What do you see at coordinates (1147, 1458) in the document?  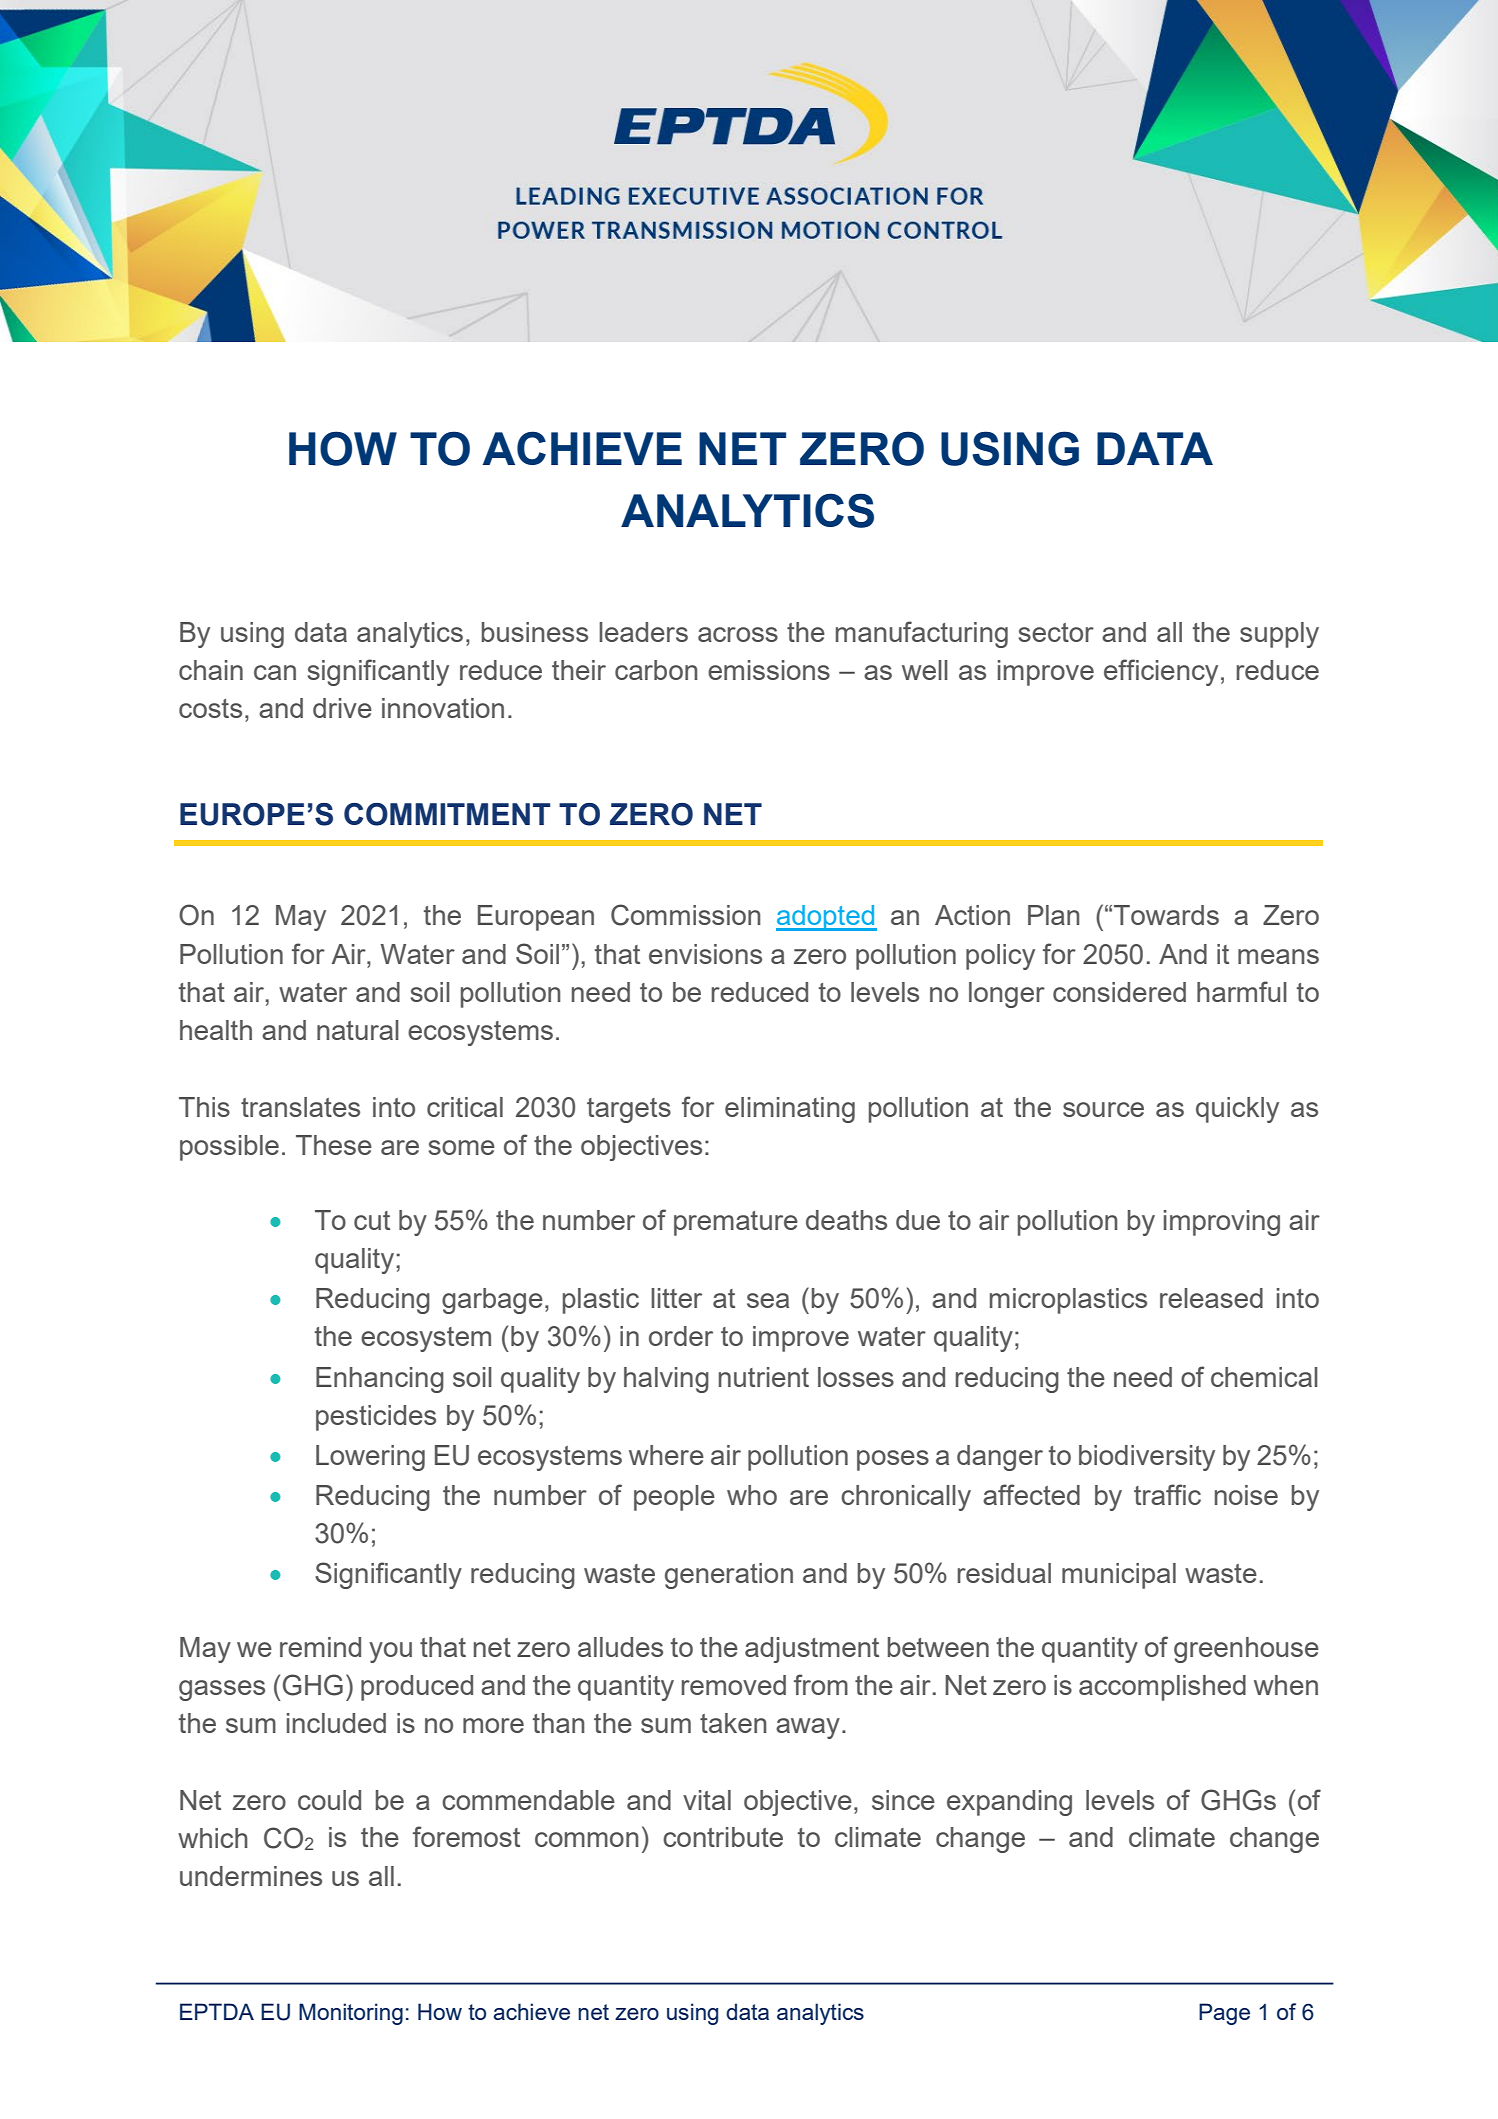 I see `biodiversity` at bounding box center [1147, 1458].
